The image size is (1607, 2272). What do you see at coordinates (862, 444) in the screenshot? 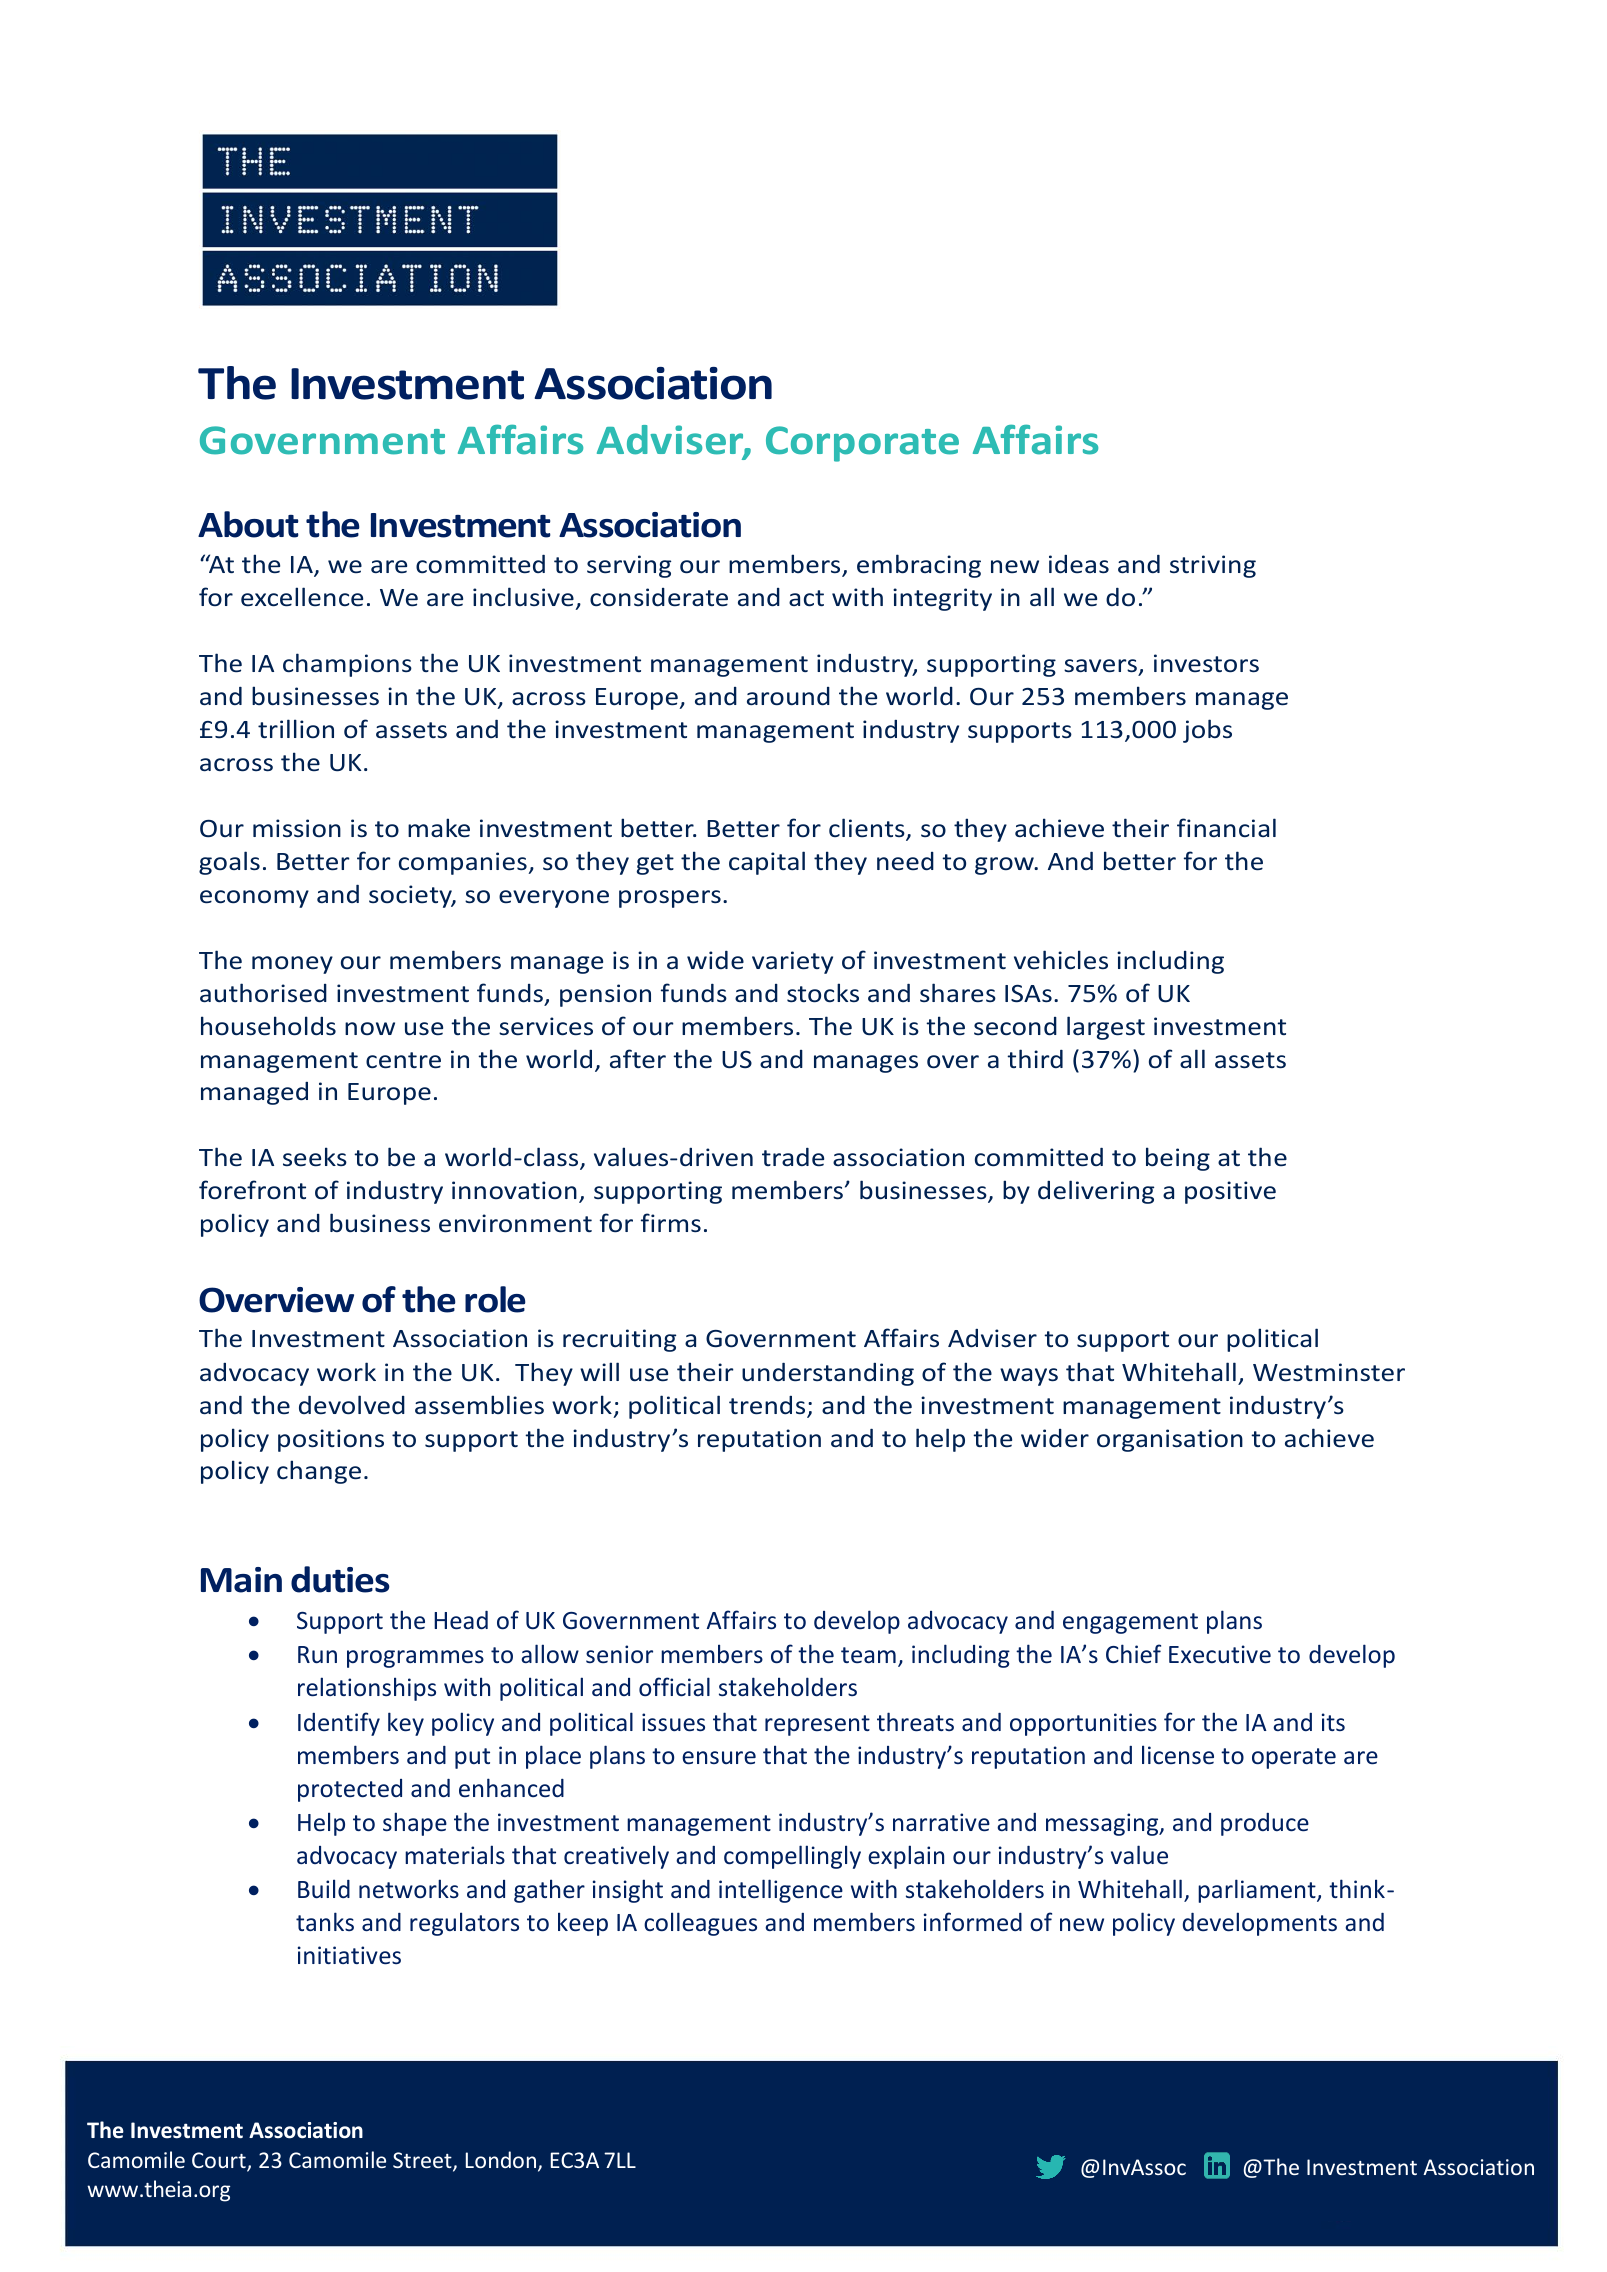
I see `Corporate` at bounding box center [862, 444].
